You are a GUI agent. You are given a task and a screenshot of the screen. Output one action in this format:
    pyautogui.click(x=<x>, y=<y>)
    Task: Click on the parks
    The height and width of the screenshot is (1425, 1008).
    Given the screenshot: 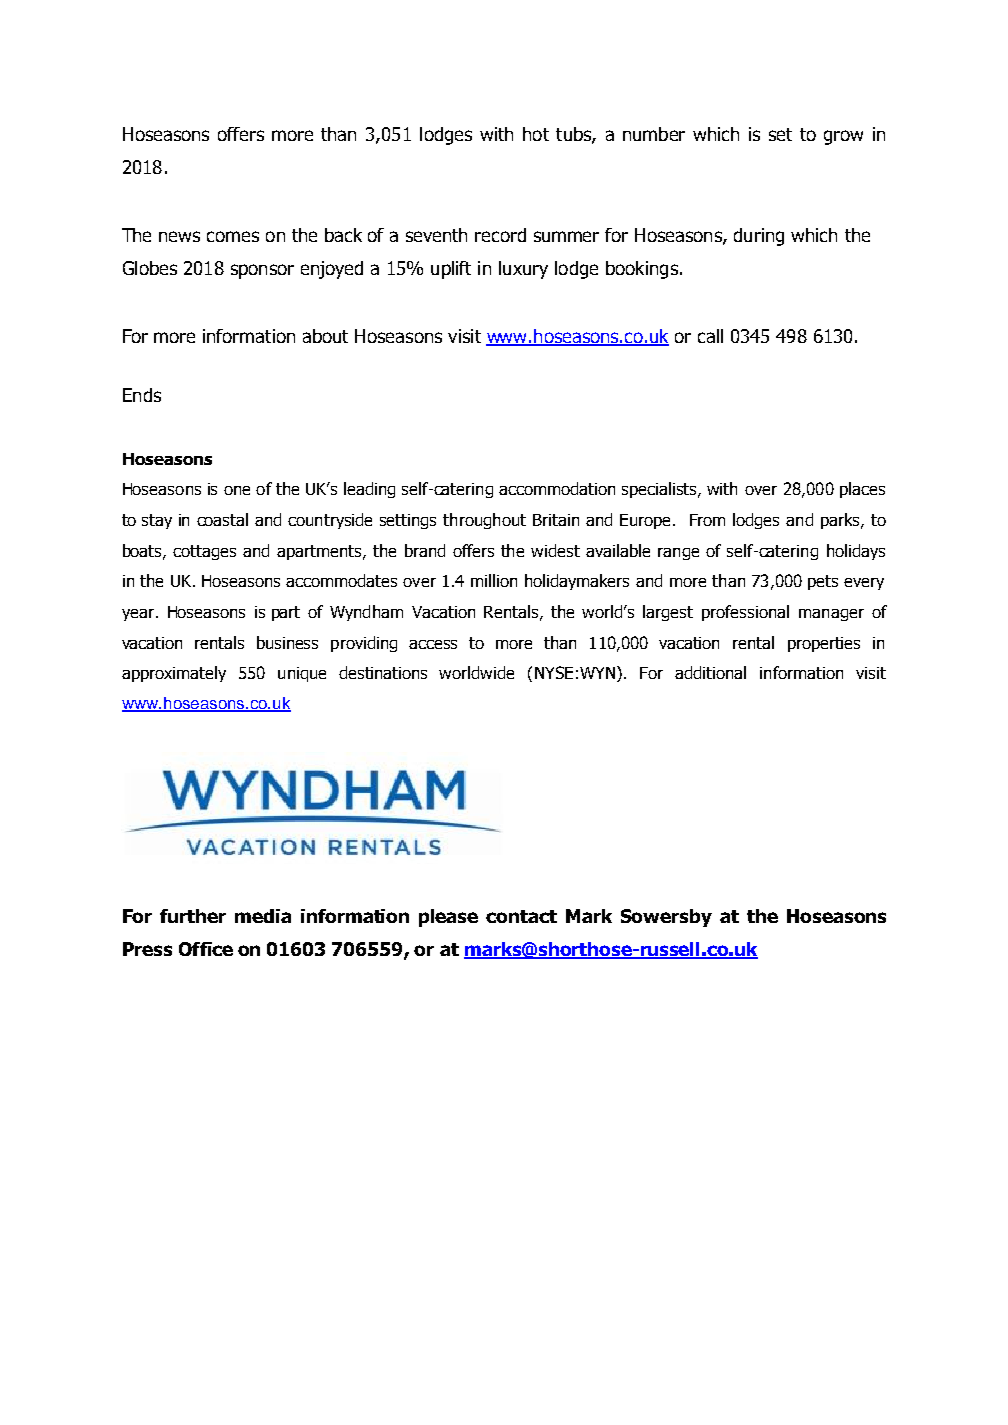 What is the action you would take?
    pyautogui.click(x=841, y=521)
